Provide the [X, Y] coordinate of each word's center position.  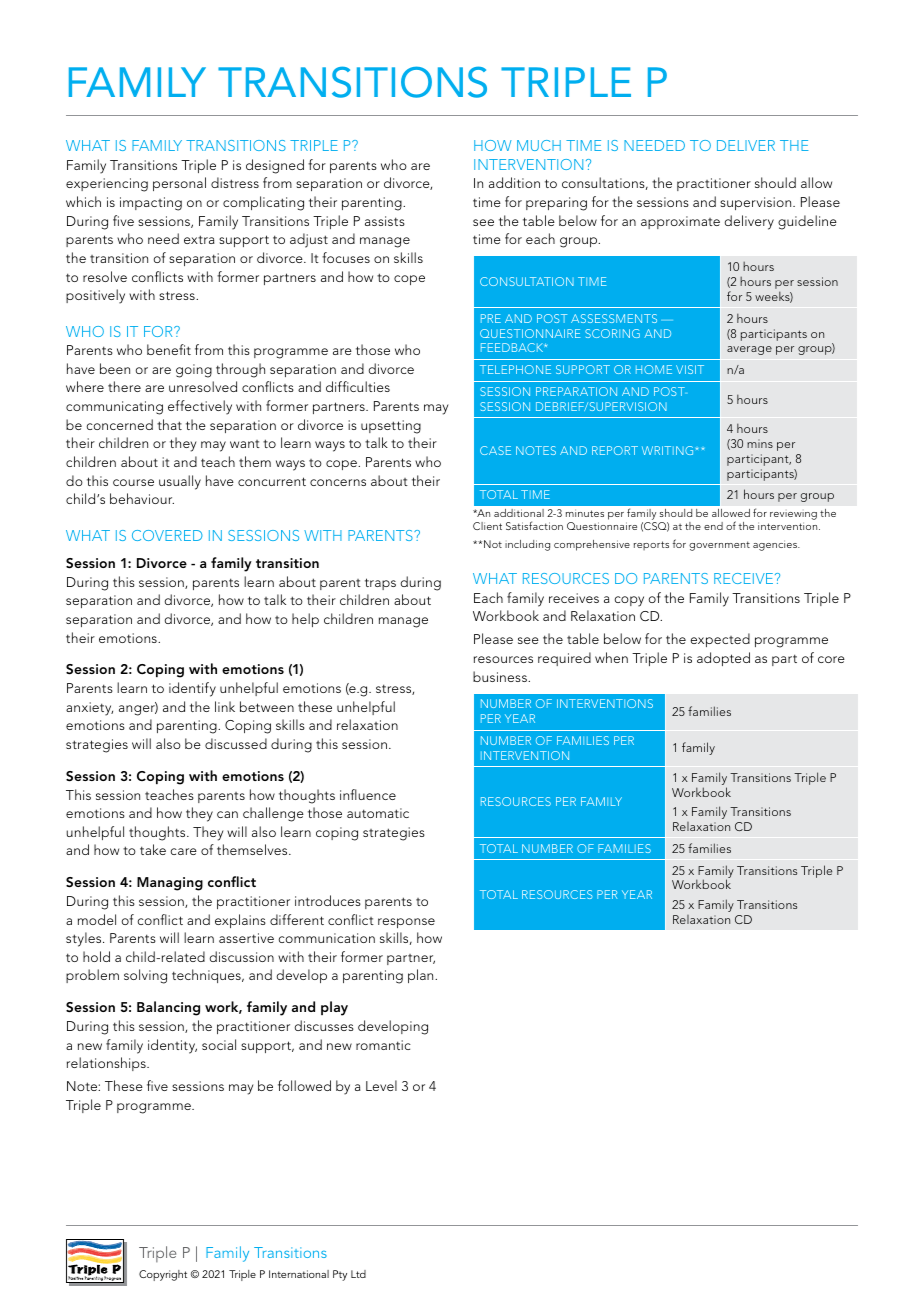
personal [179, 184]
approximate [680, 222]
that [169, 424]
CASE [495, 450]
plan [422, 976]
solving [145, 976]
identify [192, 689]
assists [385, 221]
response [406, 923]
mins [760, 443]
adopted [723, 659]
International [299, 1274]
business [501, 676]
